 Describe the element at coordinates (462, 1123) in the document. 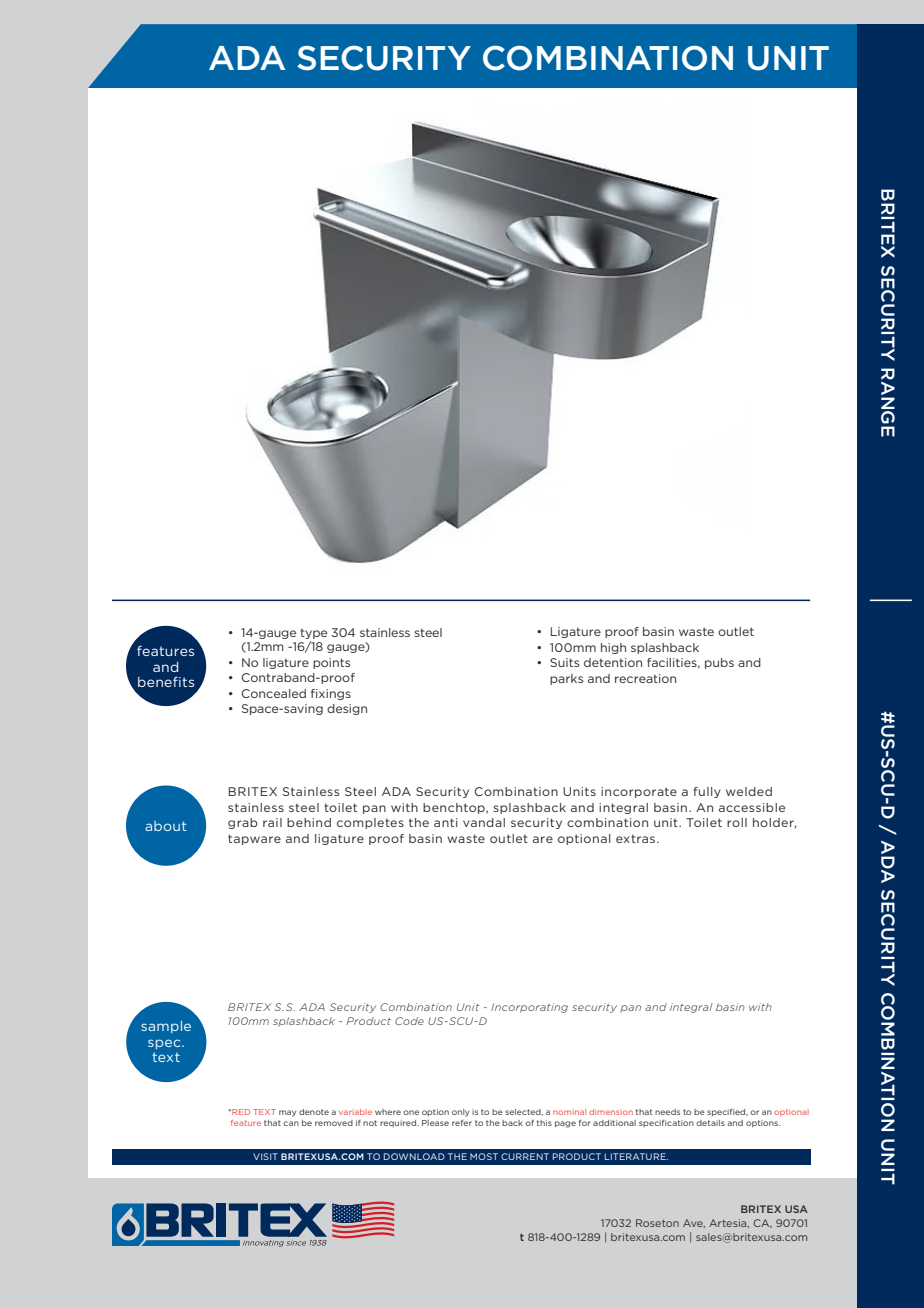

I see `refer` at that location.
